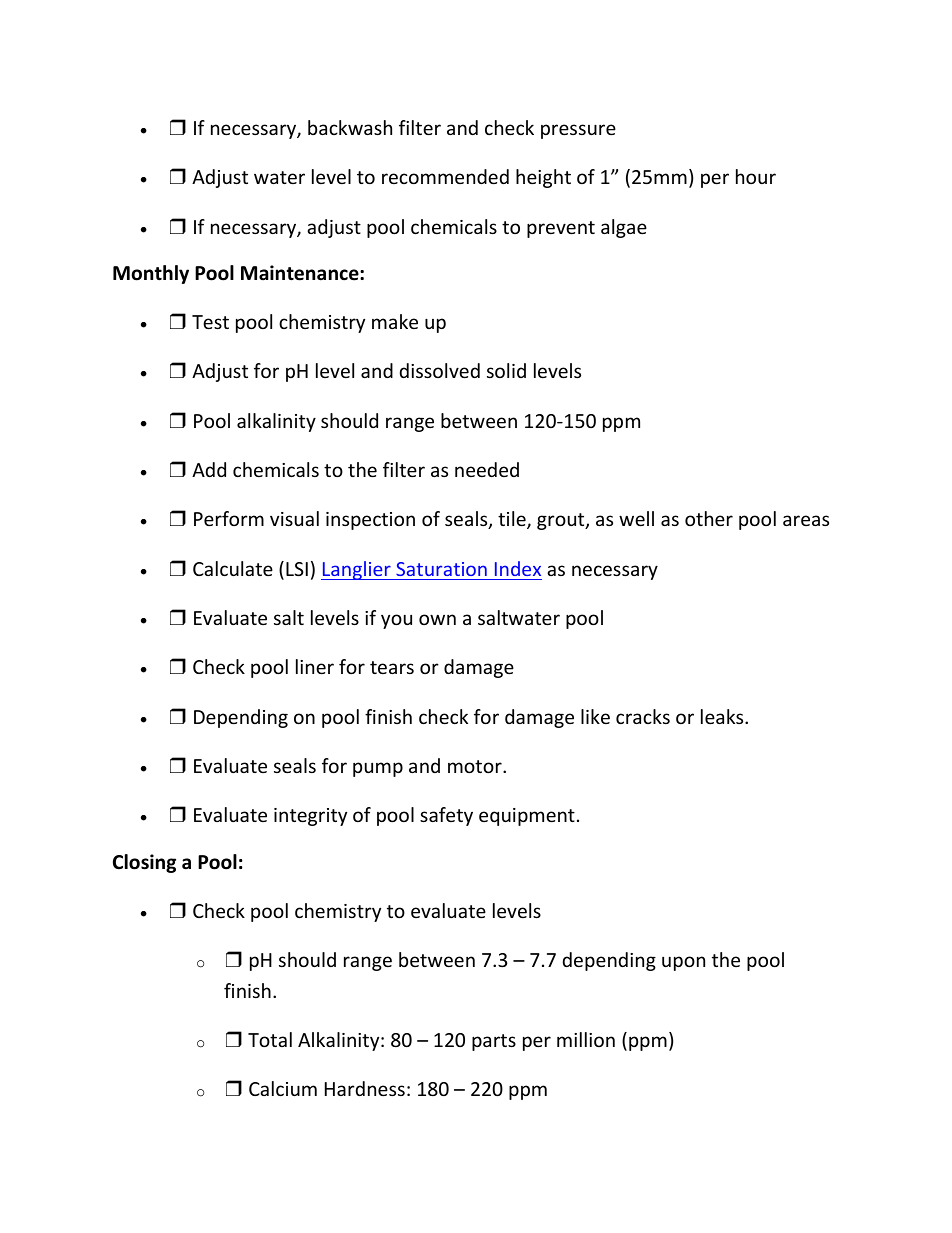 This image has height=1233, width=952. I want to click on integrity, so click(310, 817).
